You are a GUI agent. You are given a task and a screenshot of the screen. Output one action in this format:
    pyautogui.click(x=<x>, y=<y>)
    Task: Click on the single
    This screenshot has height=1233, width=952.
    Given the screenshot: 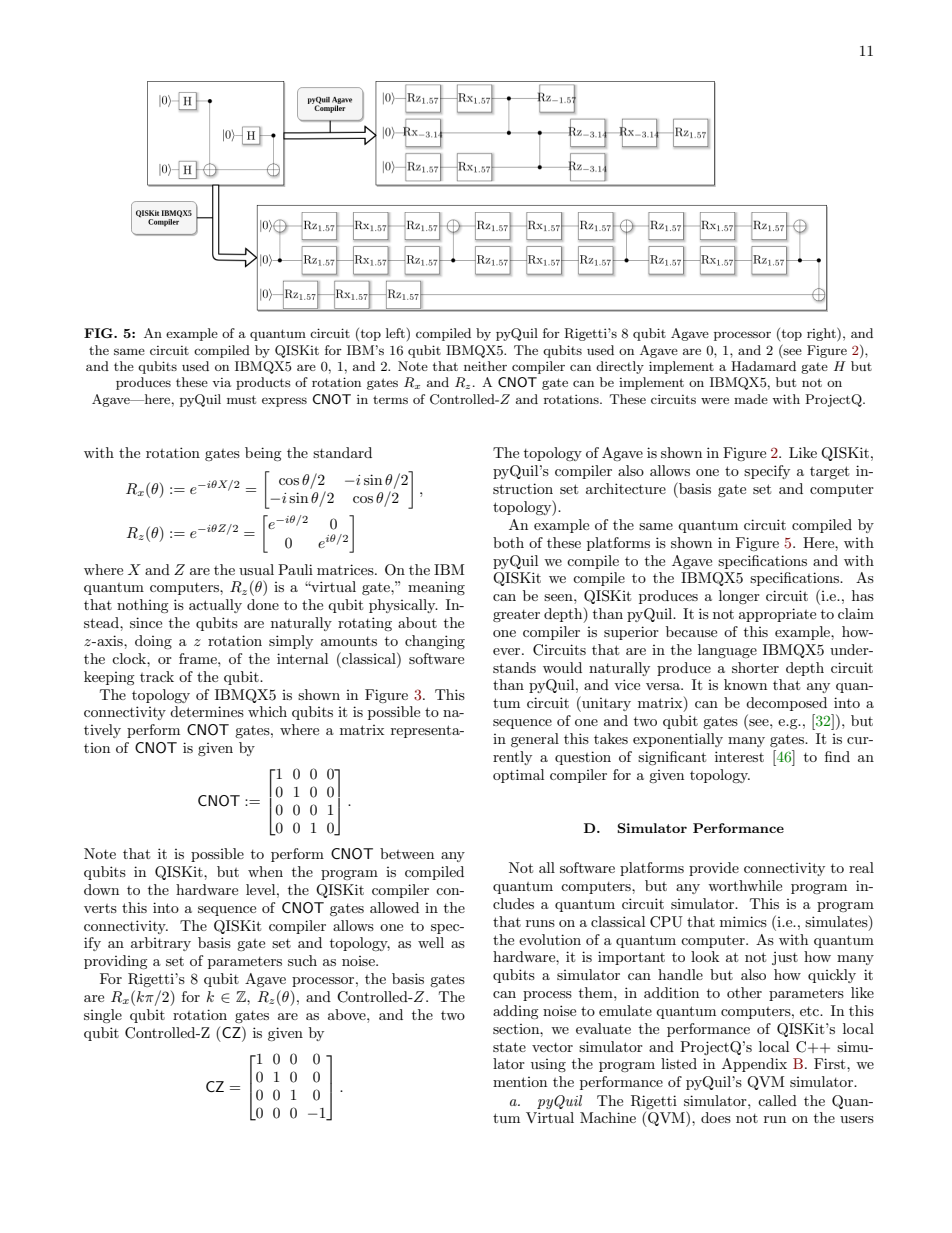 What is the action you would take?
    pyautogui.click(x=103, y=1016)
